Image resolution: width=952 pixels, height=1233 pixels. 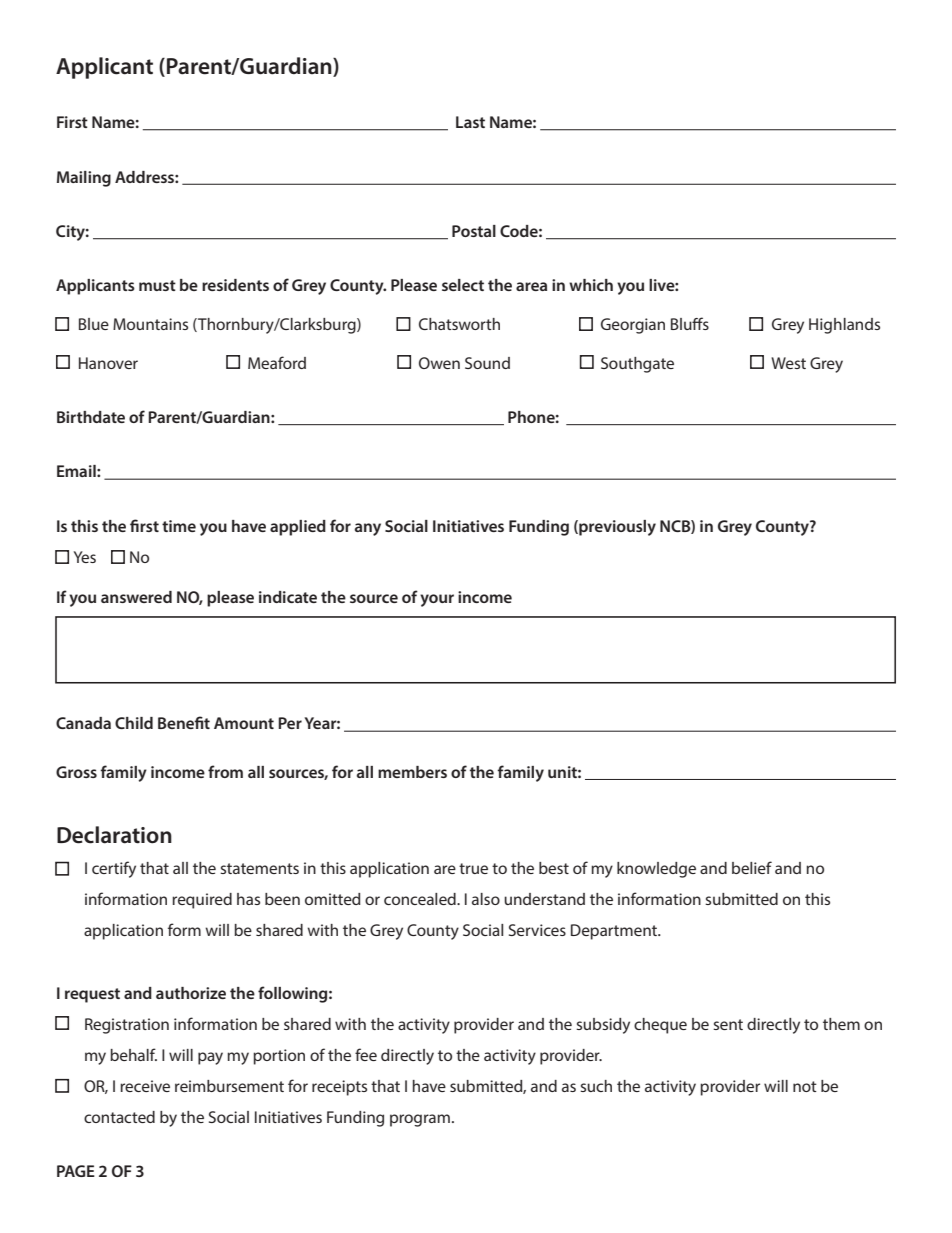 I want to click on which, so click(x=591, y=285).
